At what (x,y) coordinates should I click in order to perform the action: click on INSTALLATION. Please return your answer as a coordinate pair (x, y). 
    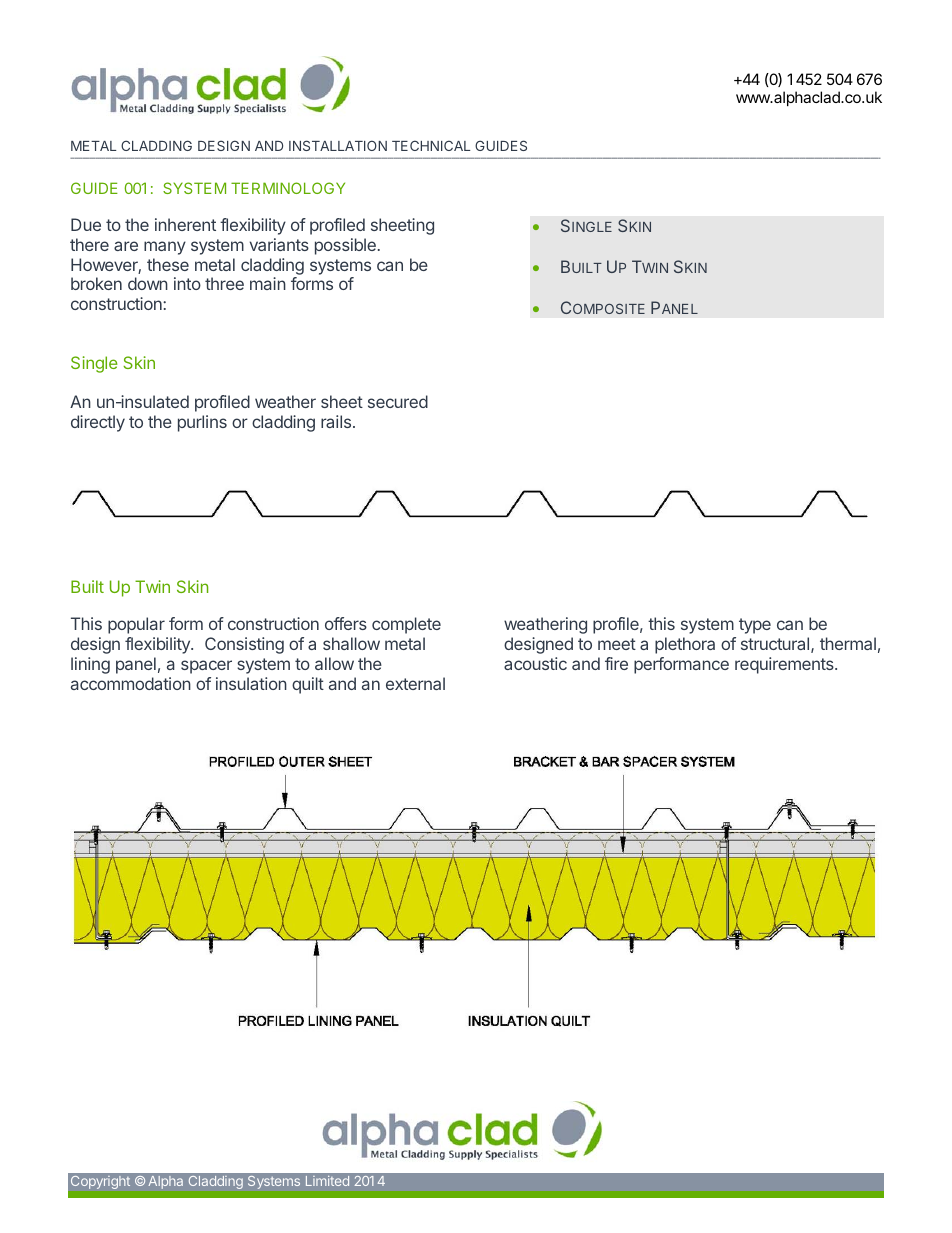
    Looking at the image, I should click on (338, 145).
